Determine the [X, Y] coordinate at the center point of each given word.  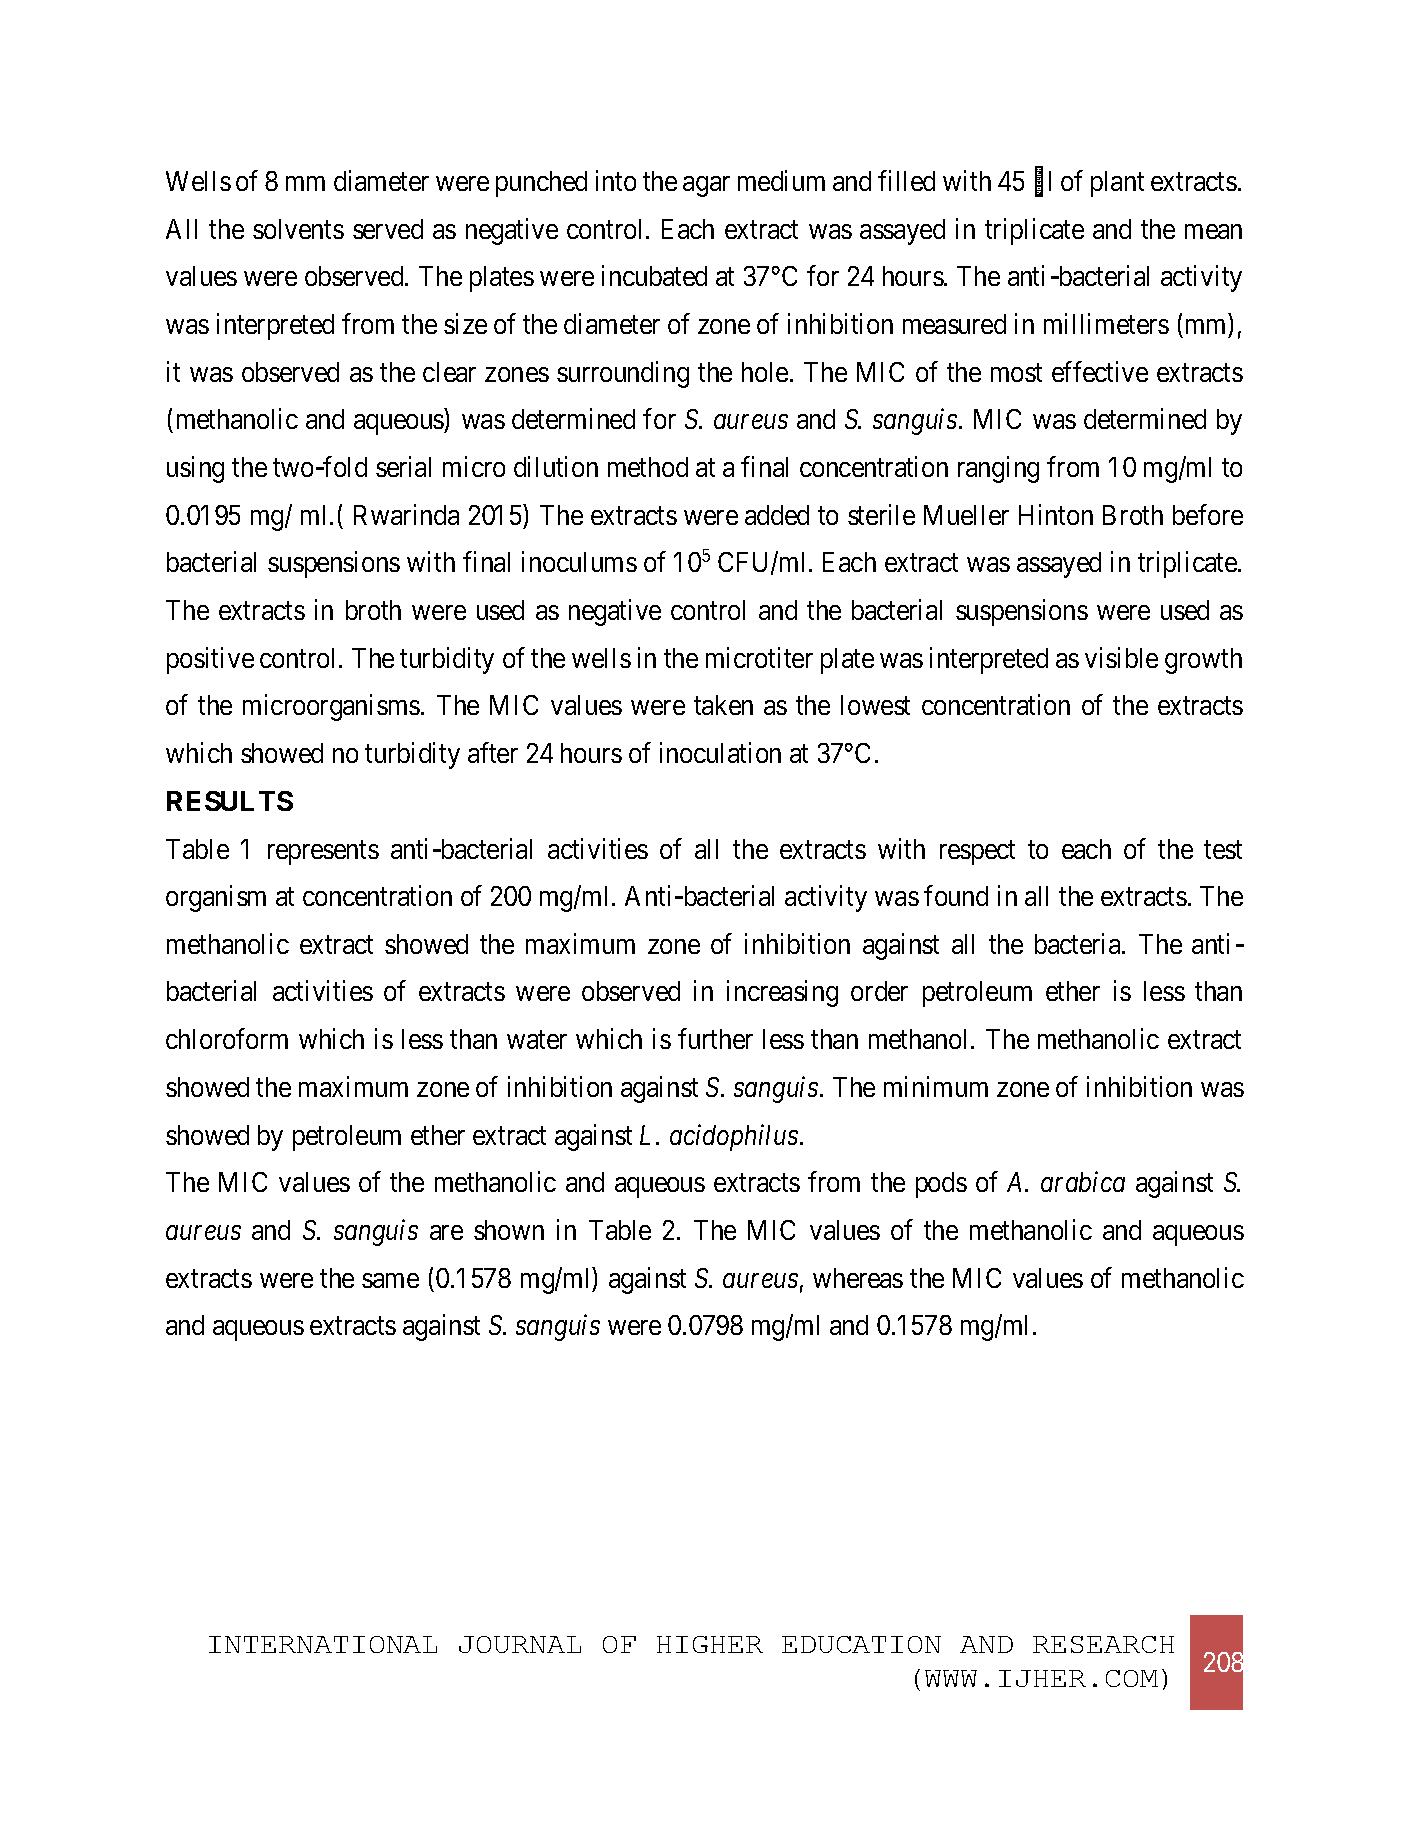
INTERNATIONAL [323, 1644]
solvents [298, 229]
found [956, 895]
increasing [782, 994]
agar [706, 186]
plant [1117, 184]
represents [323, 853]
